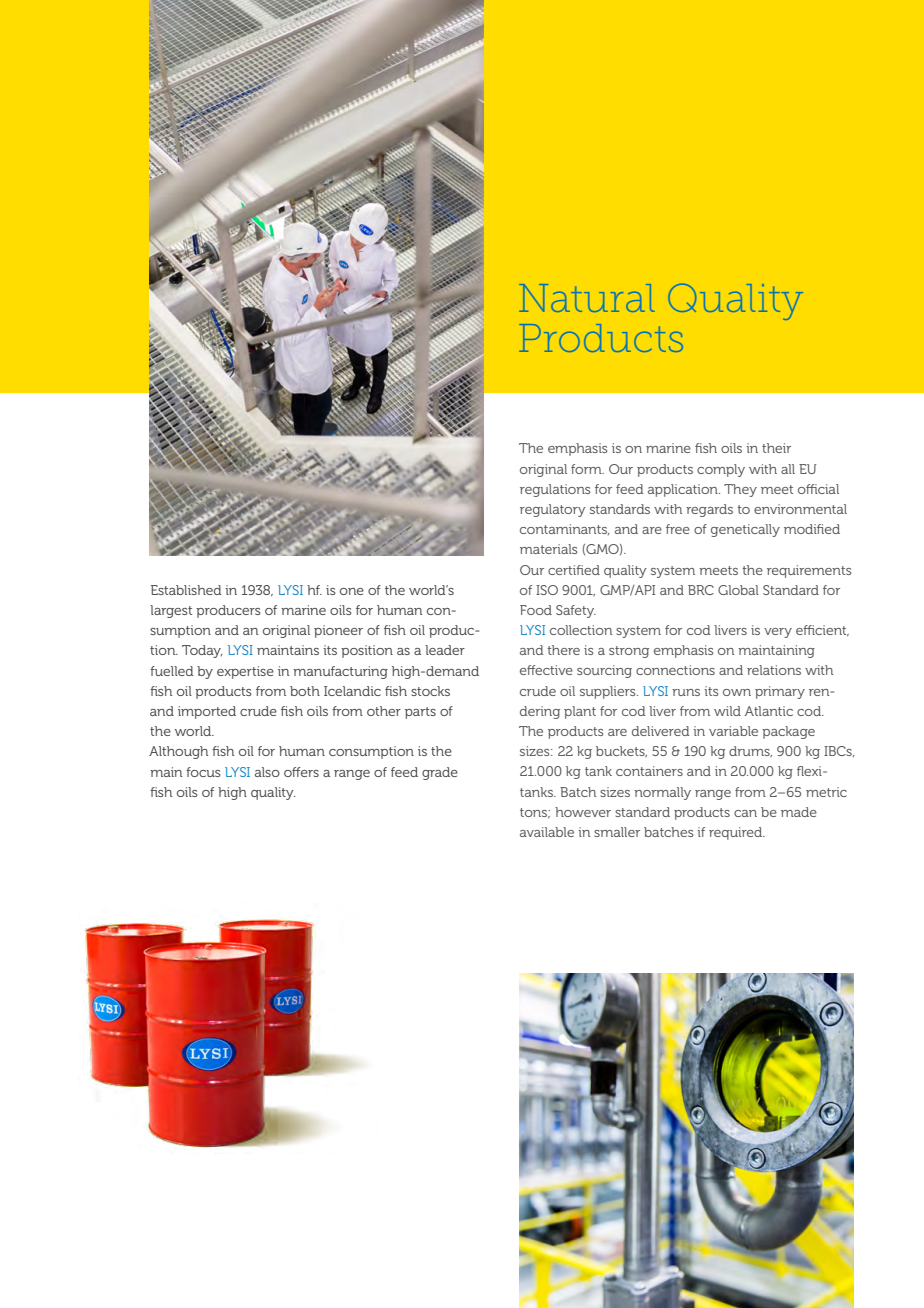 Image resolution: width=924 pixels, height=1308 pixels. I want to click on also, so click(267, 772).
